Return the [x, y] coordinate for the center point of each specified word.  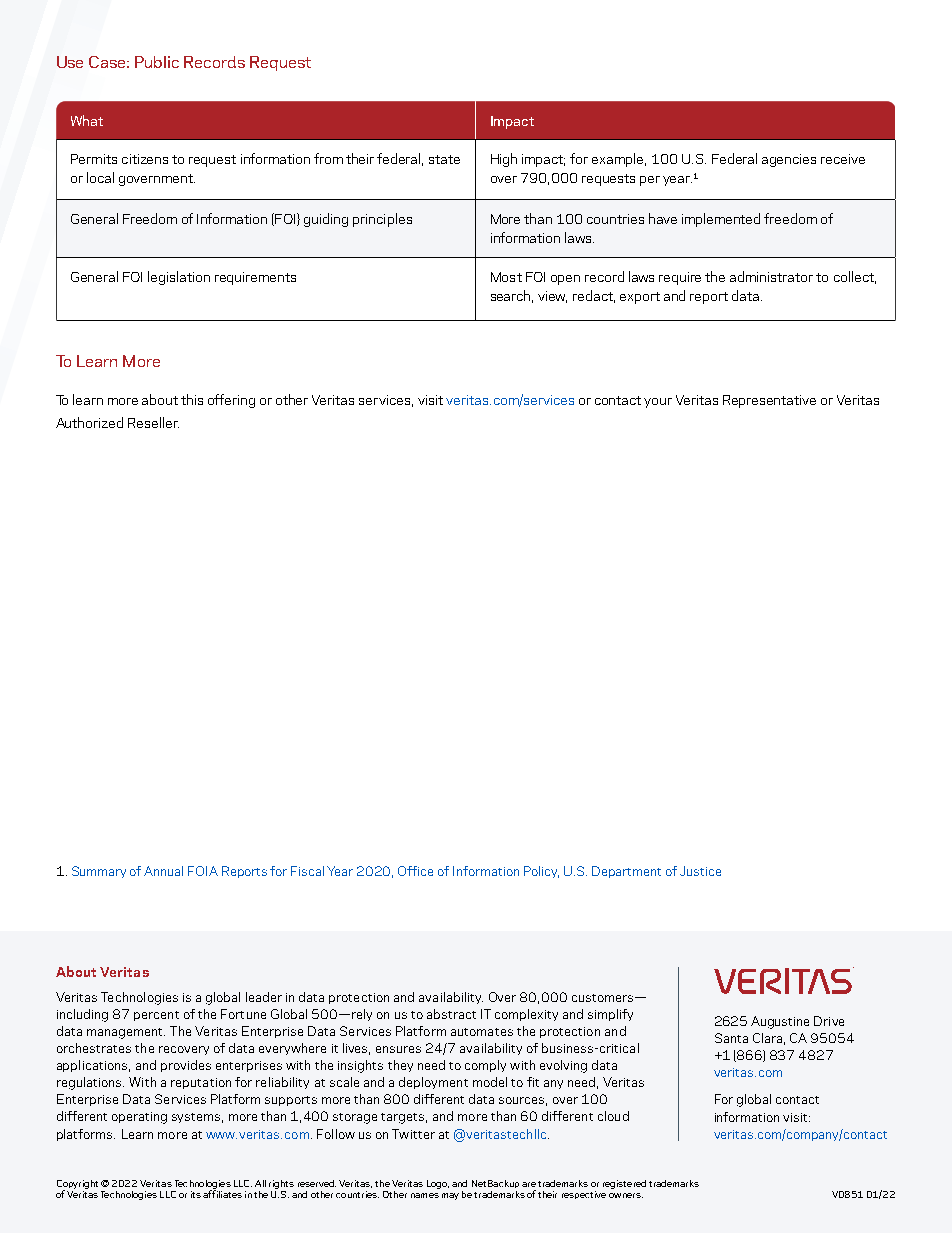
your [658, 403]
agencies [789, 160]
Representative [769, 401]
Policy [541, 872]
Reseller [153, 422]
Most [506, 277]
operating [139, 1118]
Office [415, 871]
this [192, 399]
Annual [163, 871]
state [444, 159]
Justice [700, 871]
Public [157, 62]
